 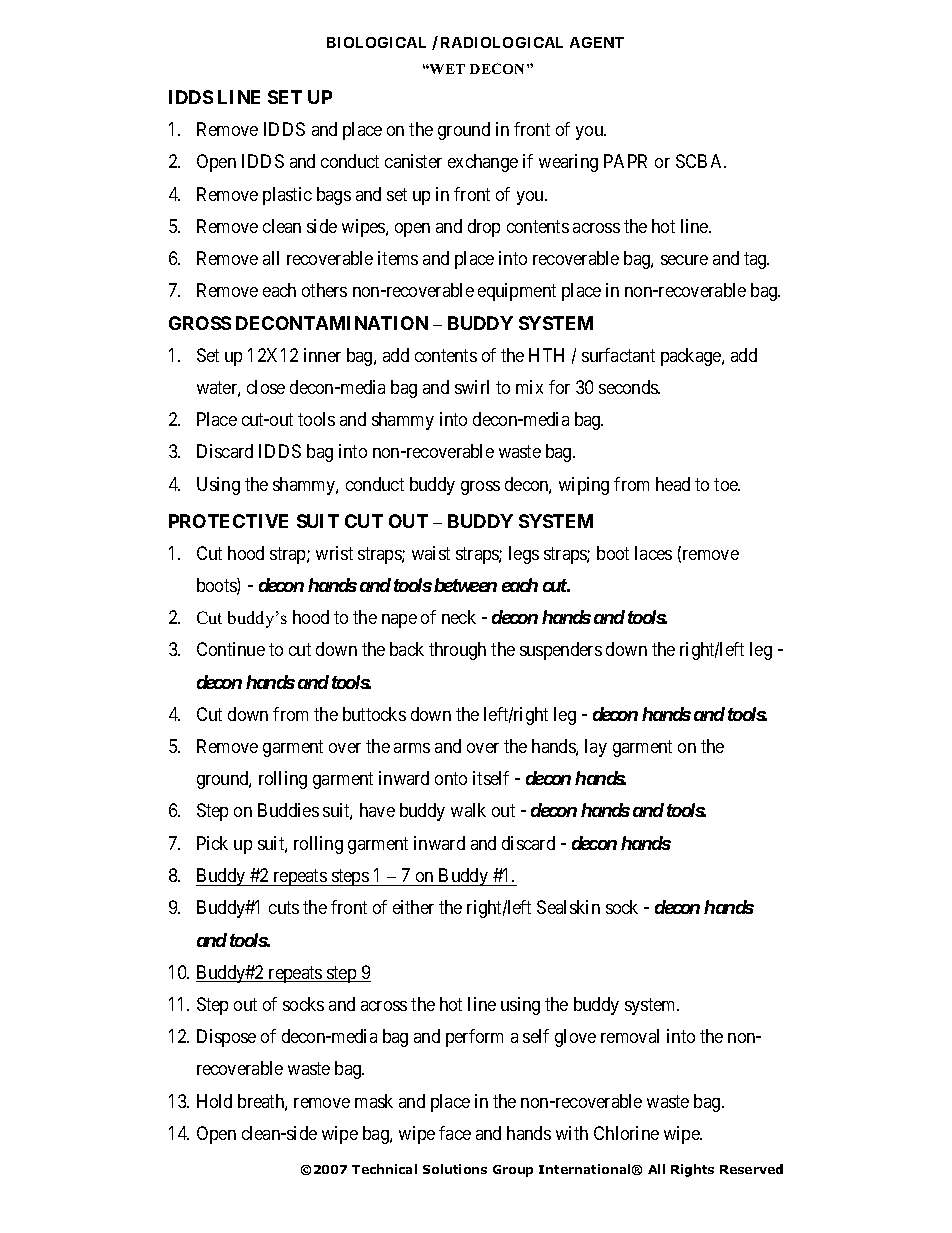 What do you see at coordinates (597, 42) in the image?
I see `AGENT` at bounding box center [597, 42].
